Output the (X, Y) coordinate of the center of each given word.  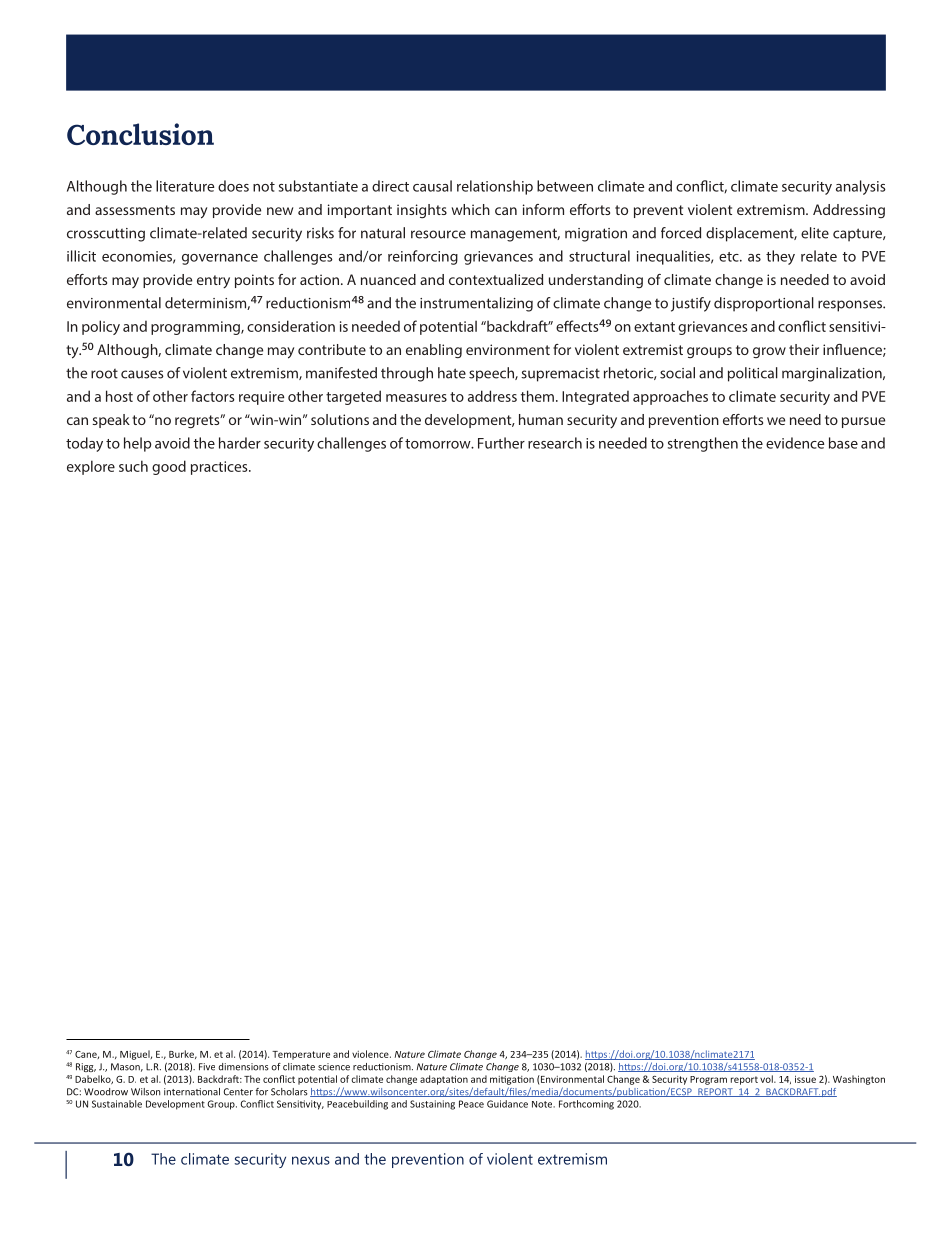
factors (212, 396)
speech (492, 374)
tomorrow (439, 444)
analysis (861, 187)
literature (185, 186)
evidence (795, 443)
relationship (495, 187)
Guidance (507, 1104)
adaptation (444, 1080)
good (169, 467)
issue (805, 1079)
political (753, 374)
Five (207, 1067)
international (192, 1092)
